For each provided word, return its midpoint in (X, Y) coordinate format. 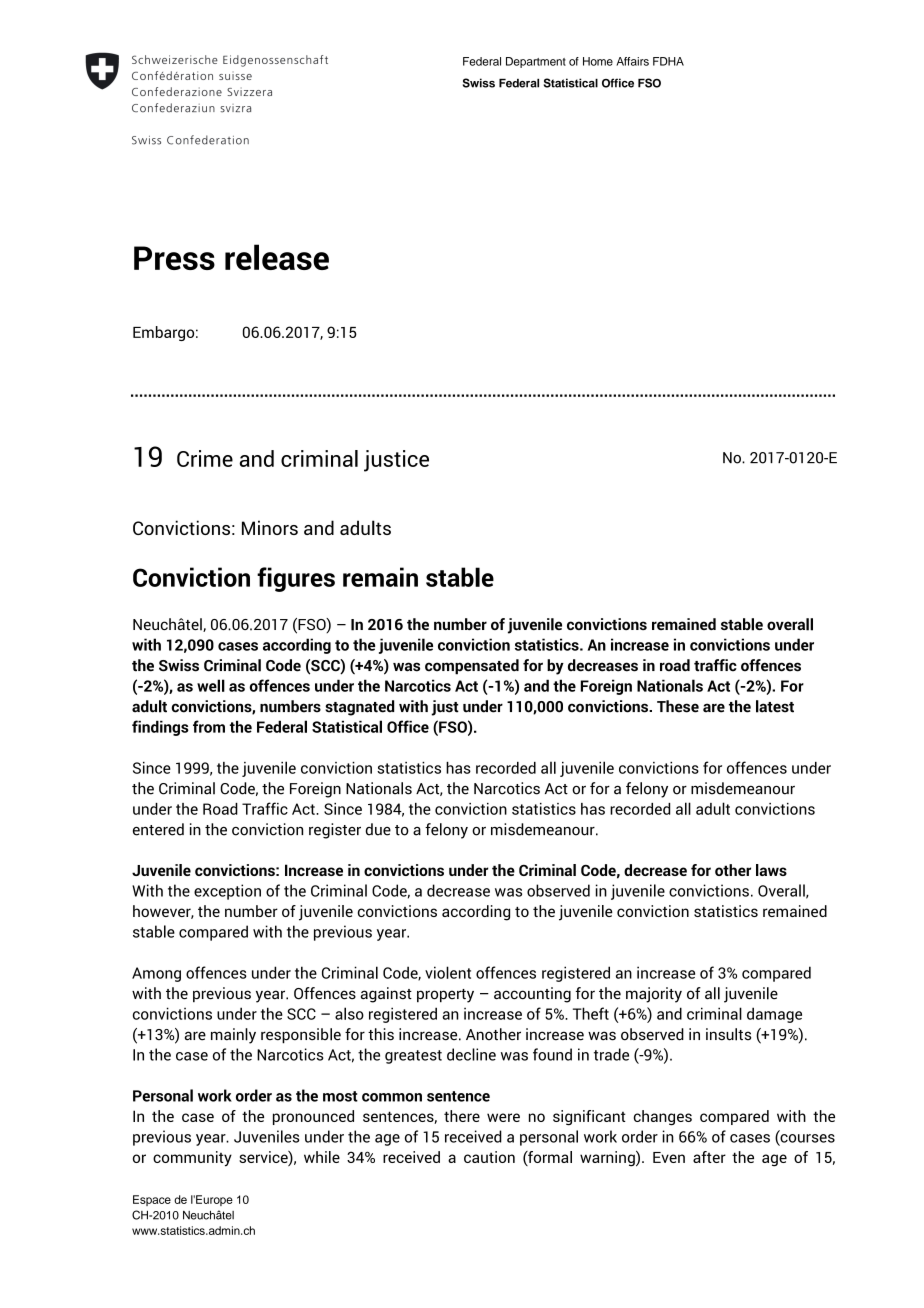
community (192, 1159)
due (378, 829)
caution (489, 1157)
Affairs (632, 61)
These (678, 706)
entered (158, 829)
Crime (205, 458)
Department (536, 62)
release (277, 257)
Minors (270, 527)
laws (771, 870)
